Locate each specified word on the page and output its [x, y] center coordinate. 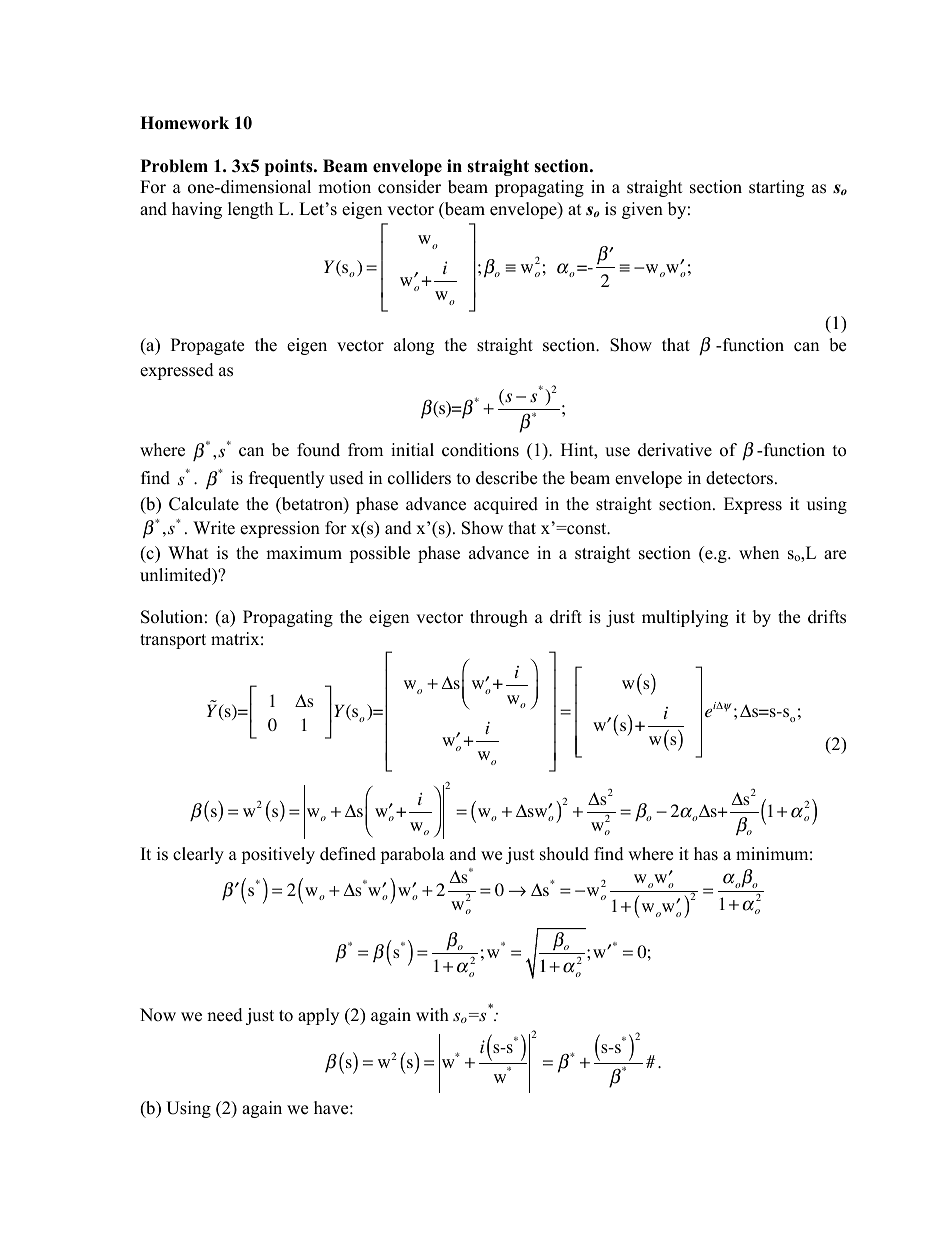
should [564, 854]
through [499, 618]
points [290, 167]
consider [409, 187]
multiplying [685, 618]
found [318, 450]
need [225, 1015]
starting [776, 188]
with [432, 1014]
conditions [480, 450]
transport [173, 641]
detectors [739, 478]
